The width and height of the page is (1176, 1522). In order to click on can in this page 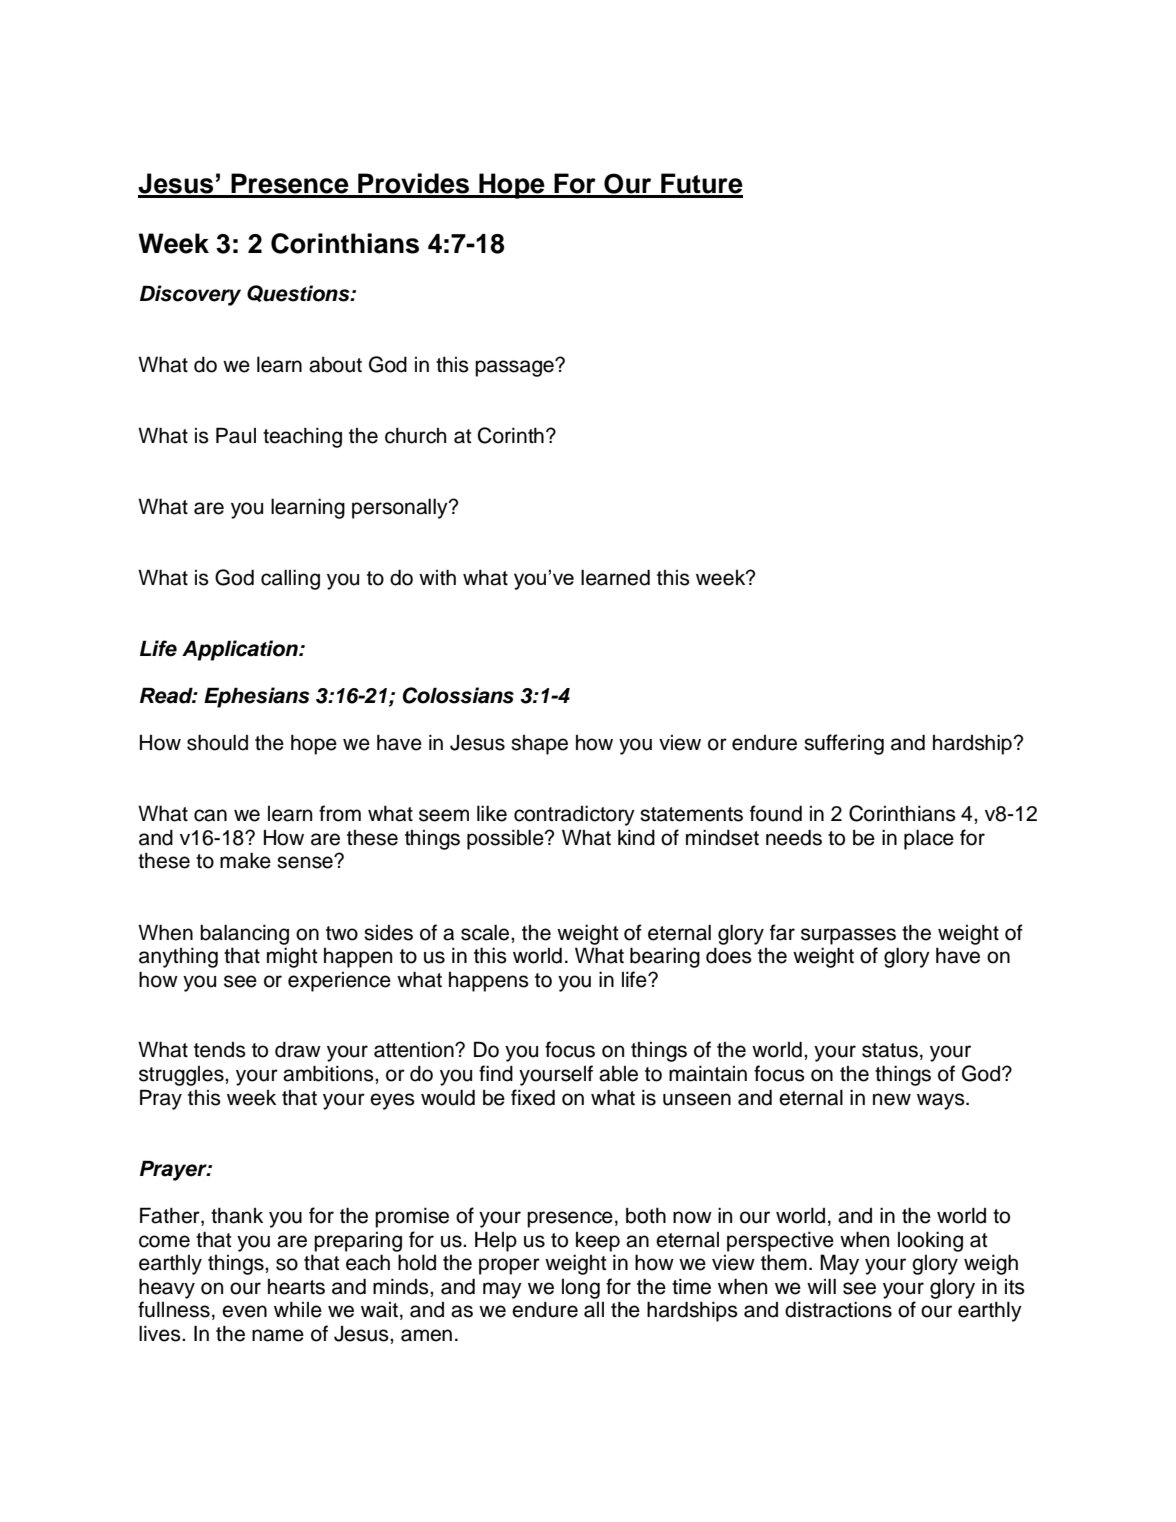, I will do `click(210, 815)`.
